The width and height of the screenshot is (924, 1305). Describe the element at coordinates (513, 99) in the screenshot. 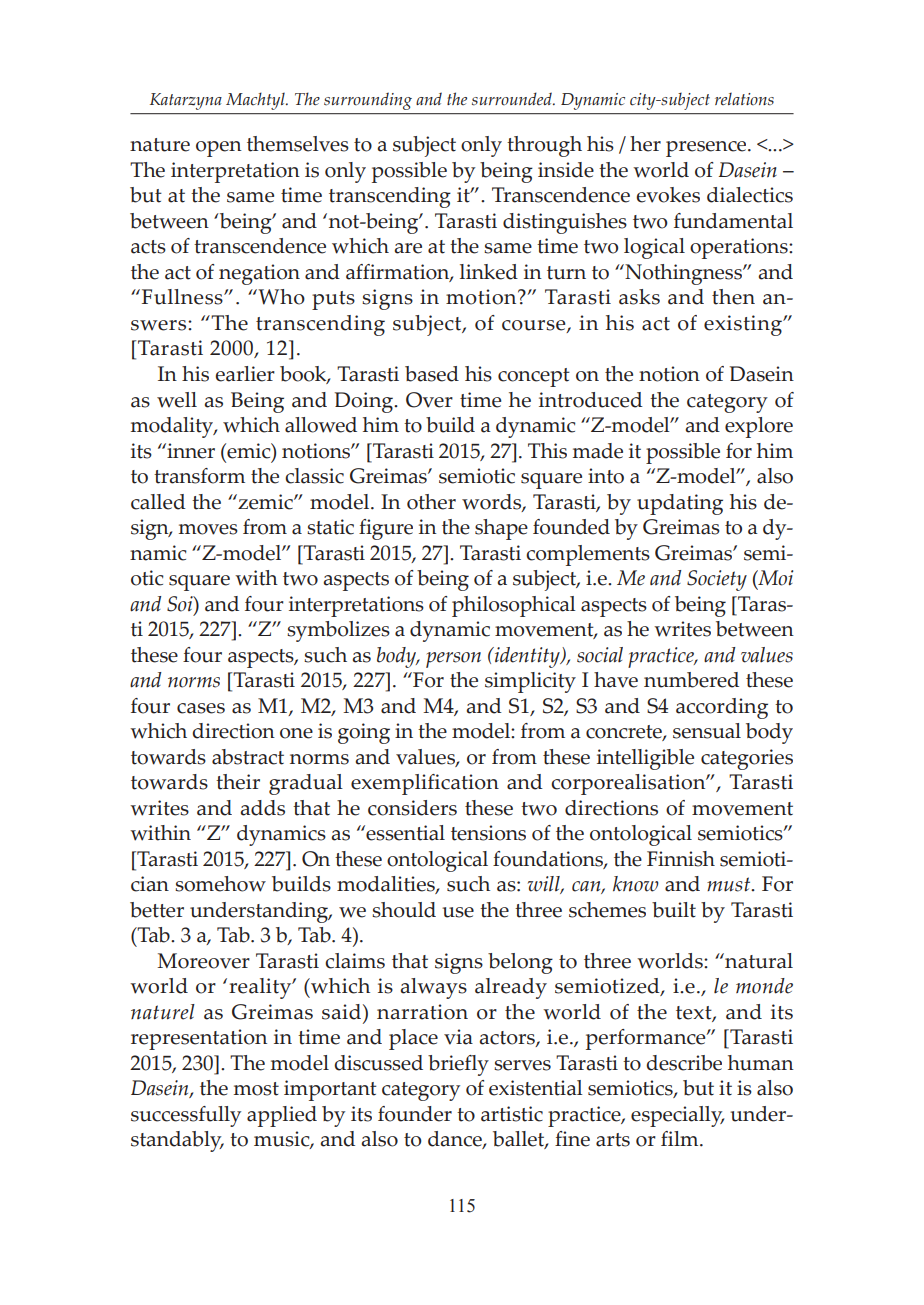

I see `surrounded` at that location.
